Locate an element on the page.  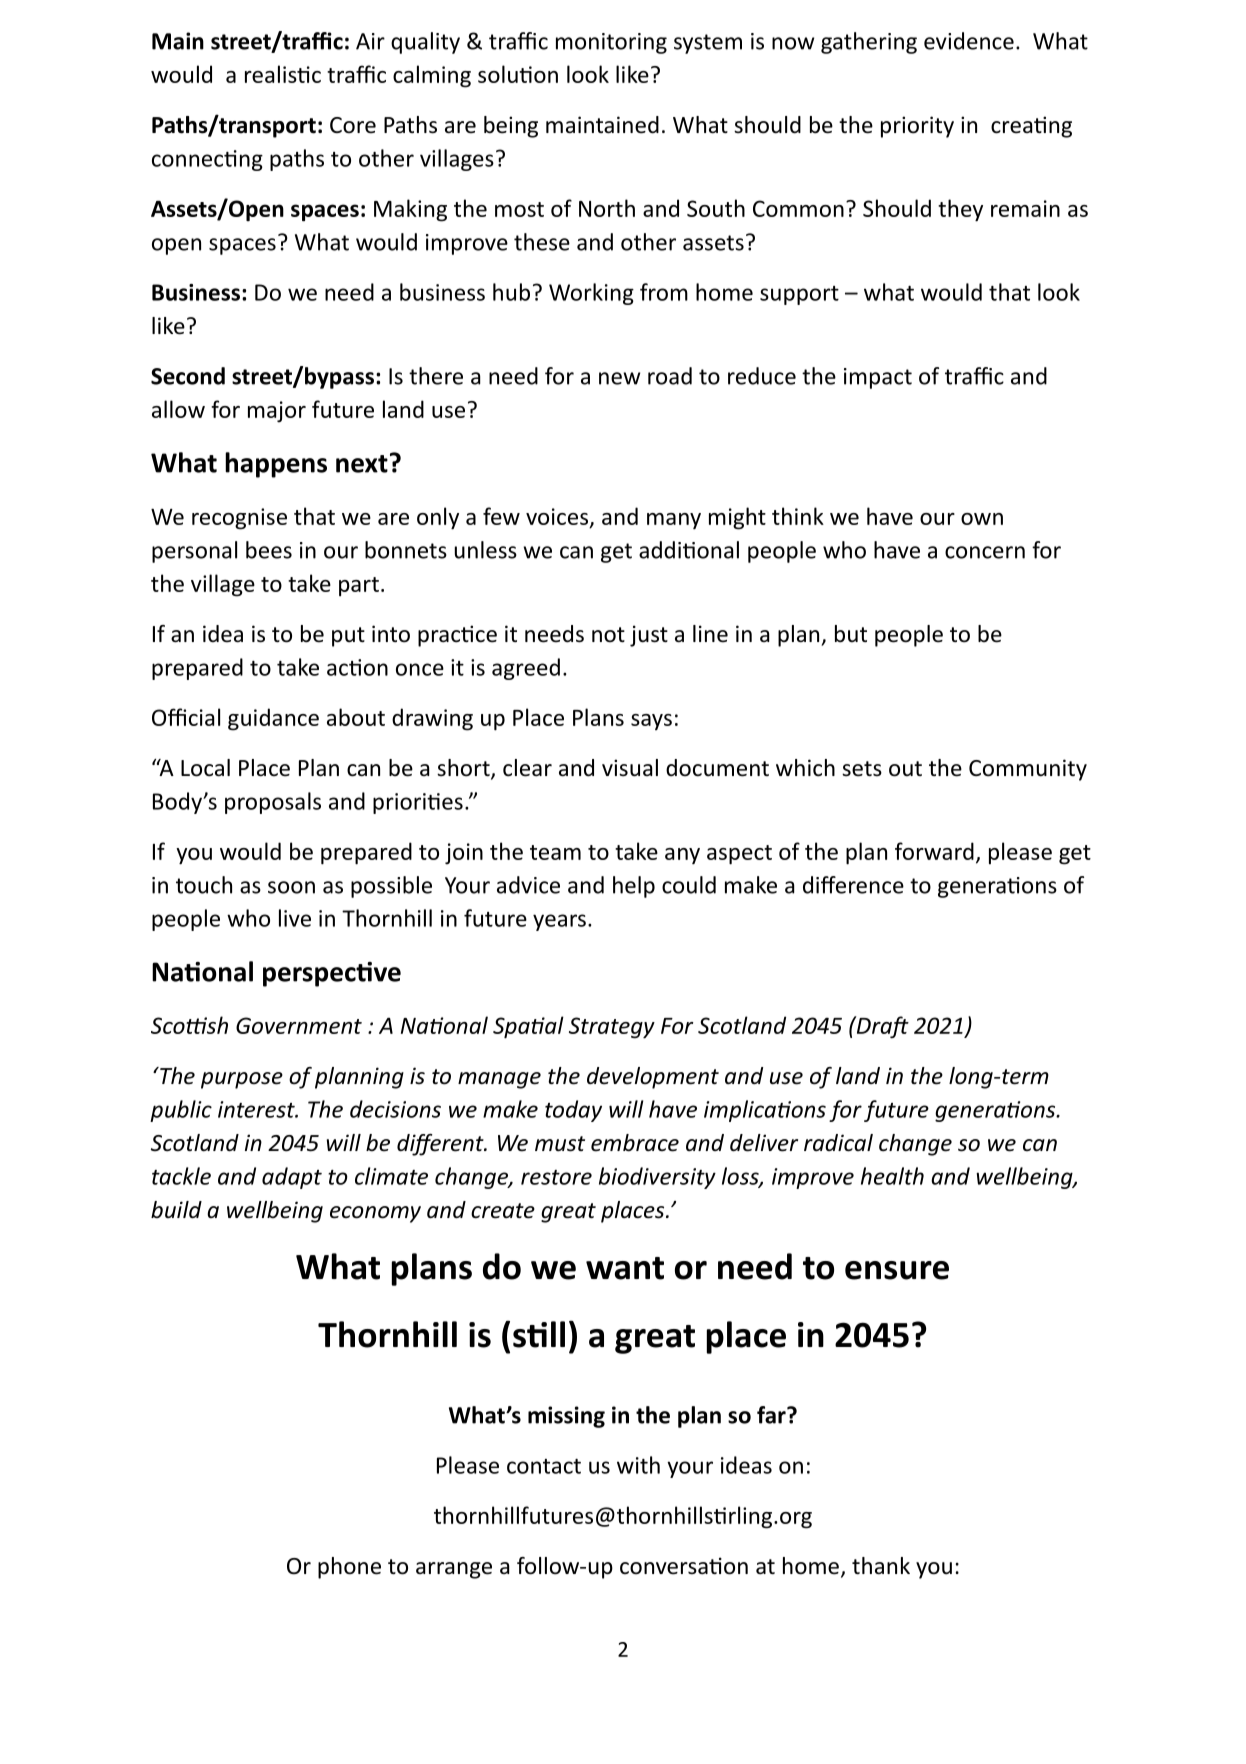
Strategy is located at coordinates (612, 1028).
